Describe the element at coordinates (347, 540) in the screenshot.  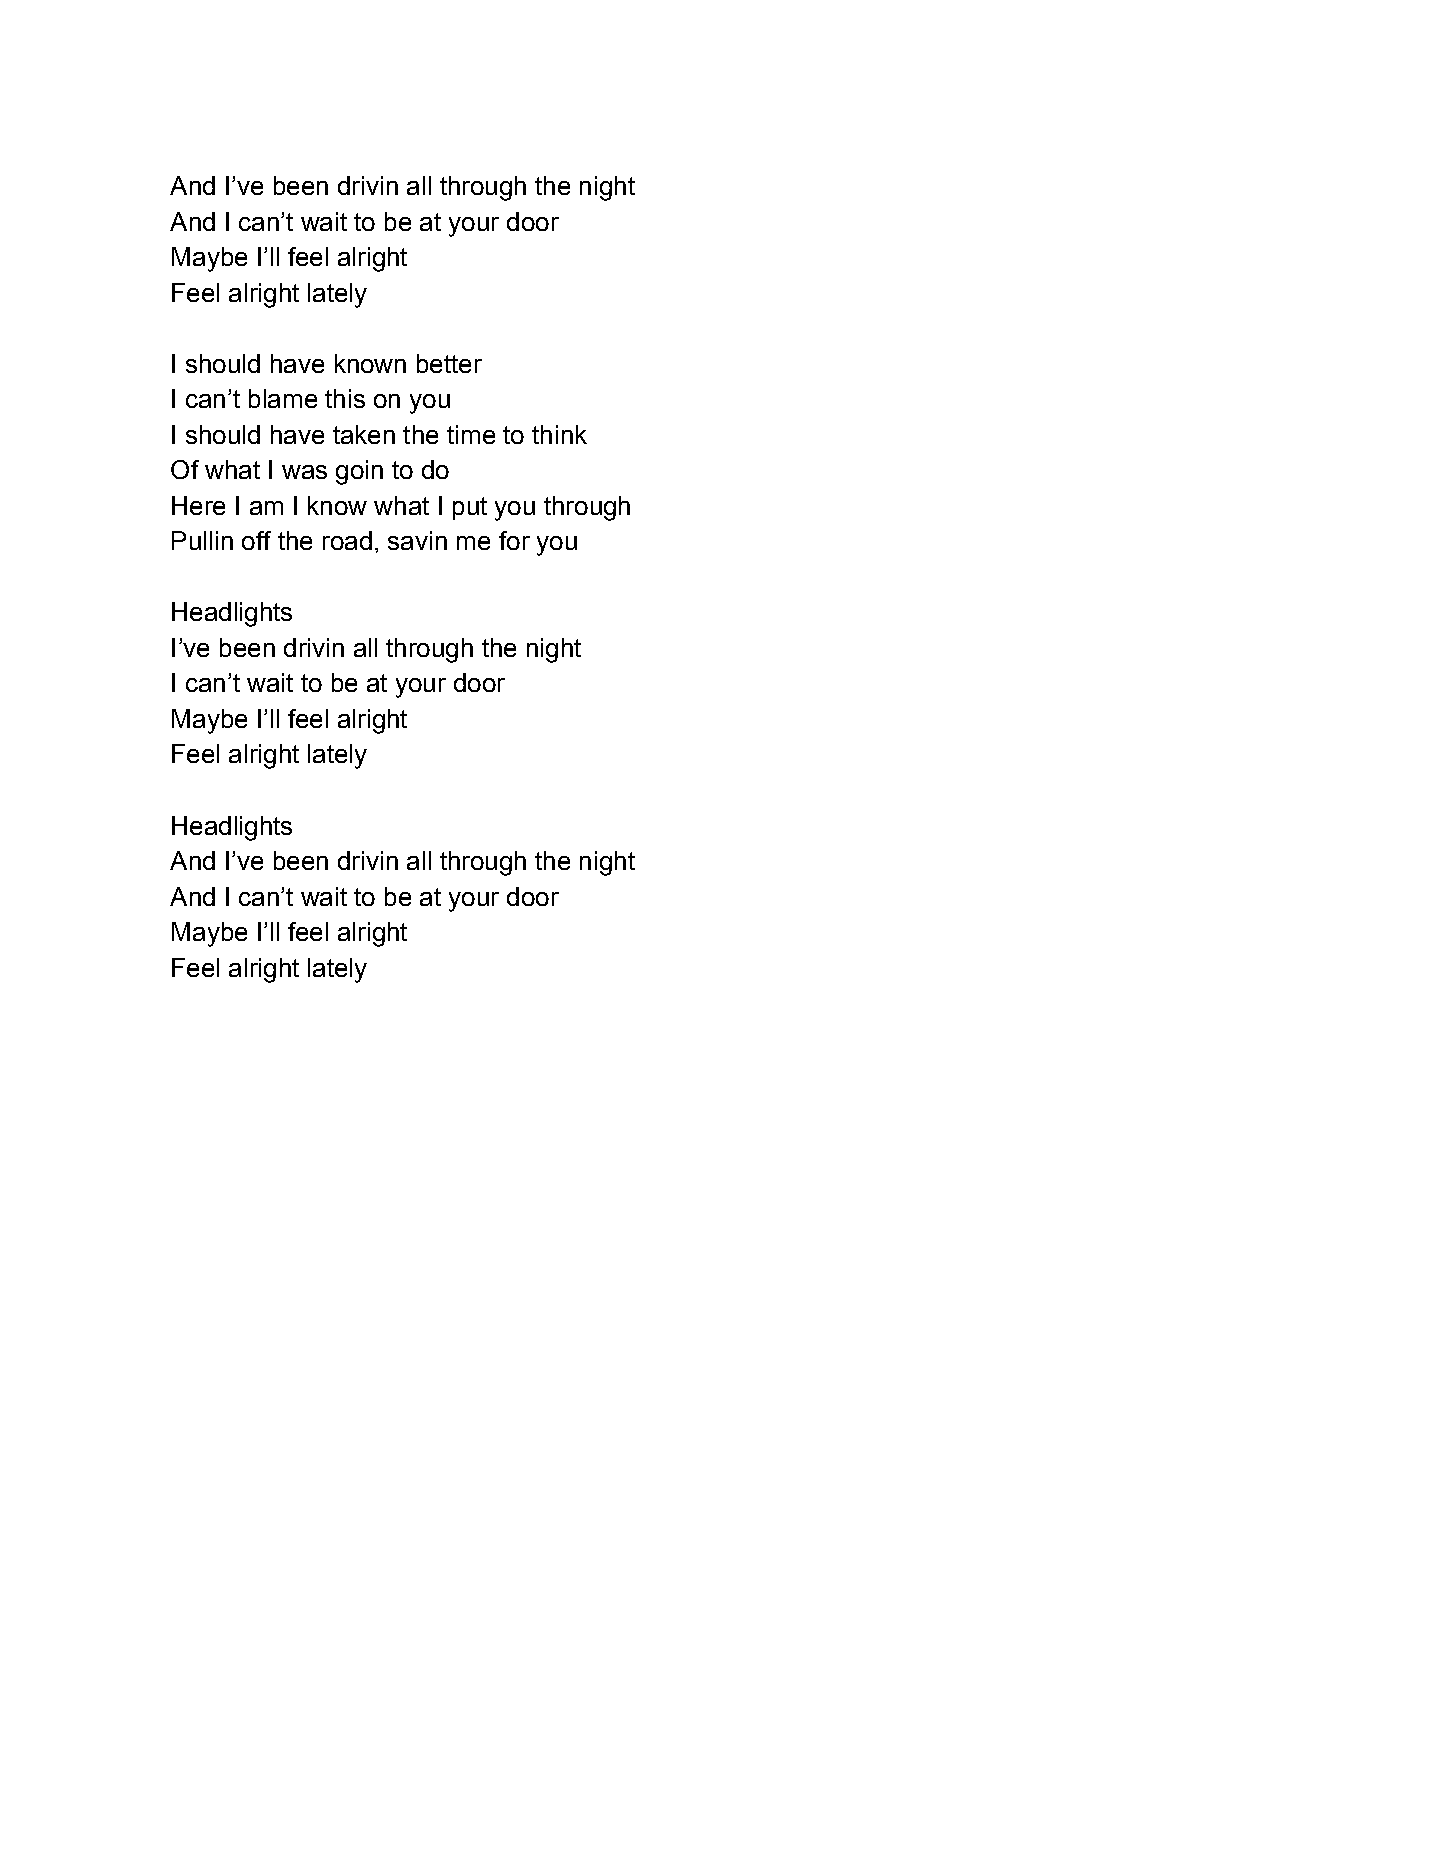
I see `road` at that location.
